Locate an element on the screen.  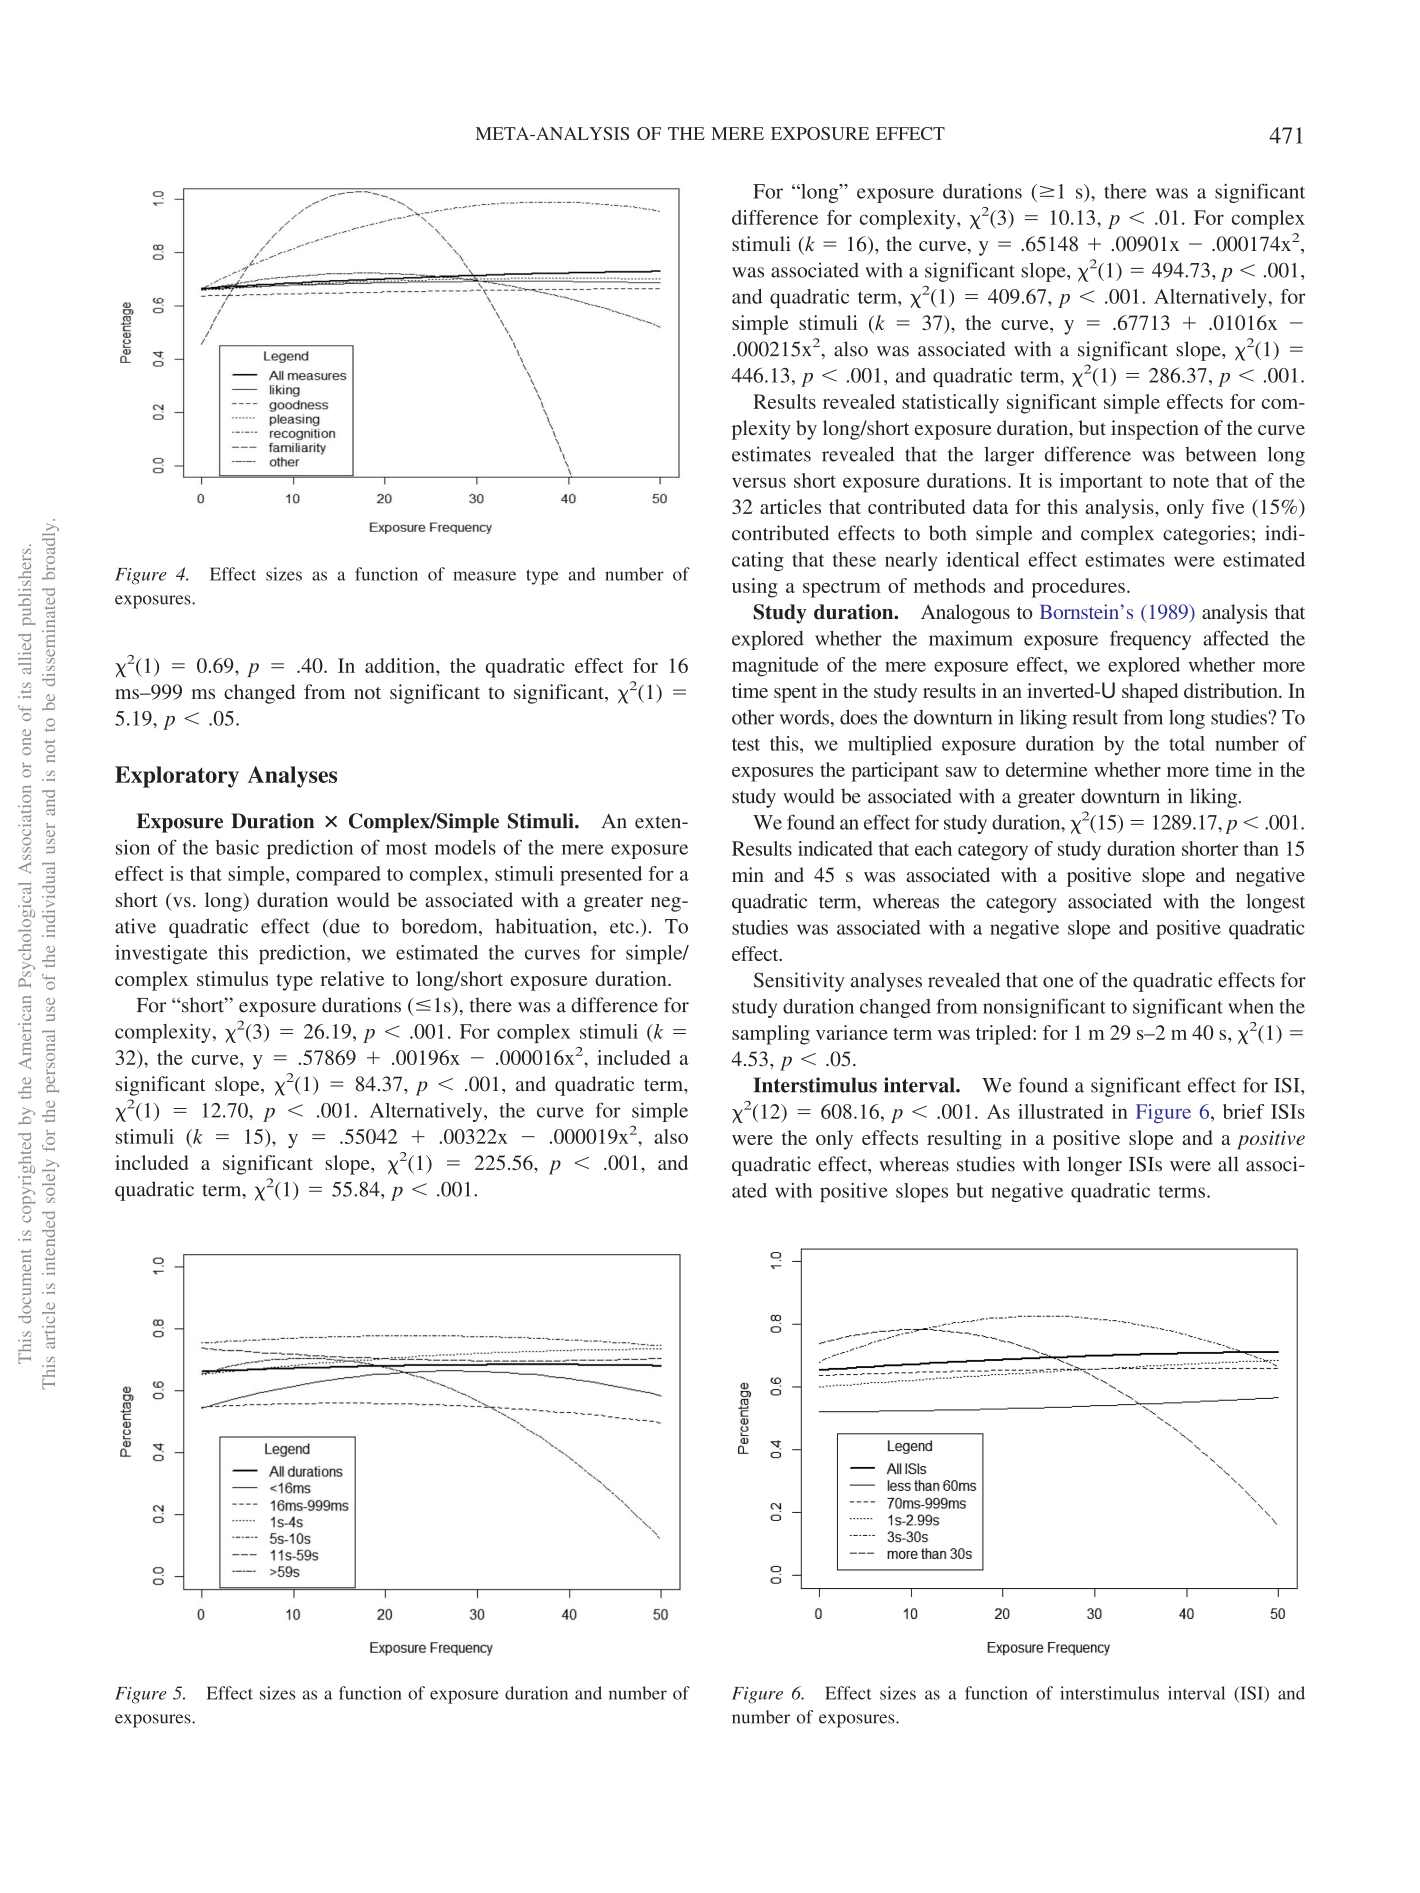
total is located at coordinates (1187, 743).
